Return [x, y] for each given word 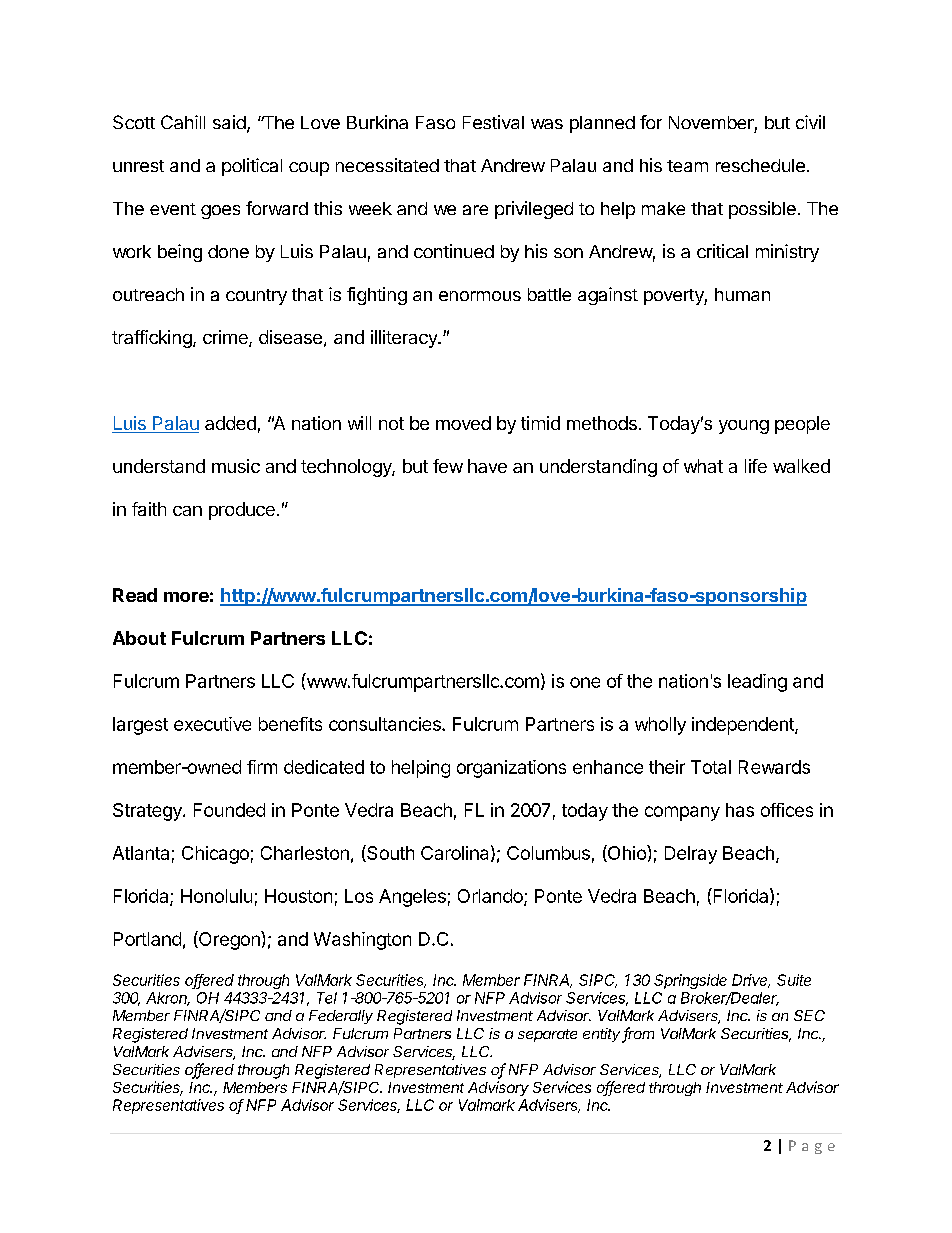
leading [757, 683]
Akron [168, 999]
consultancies [386, 724]
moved [463, 423]
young [744, 427]
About [139, 638]
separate [547, 1035]
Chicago [215, 855]
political [252, 167]
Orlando [491, 897]
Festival [493, 122]
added [230, 423]
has [740, 810]
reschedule [760, 165]
